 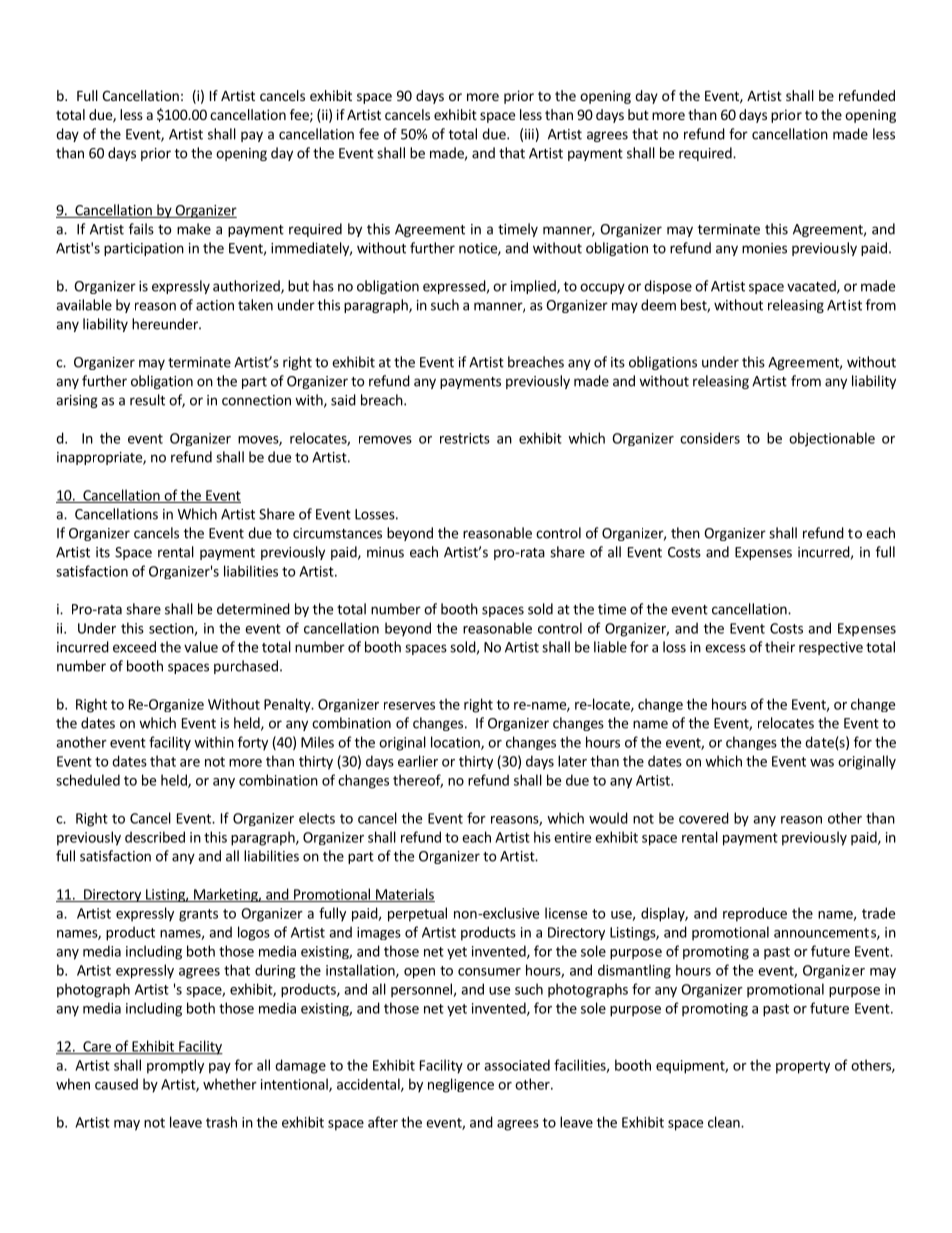 What do you see at coordinates (175, 1066) in the page?
I see `promptly` at bounding box center [175, 1066].
